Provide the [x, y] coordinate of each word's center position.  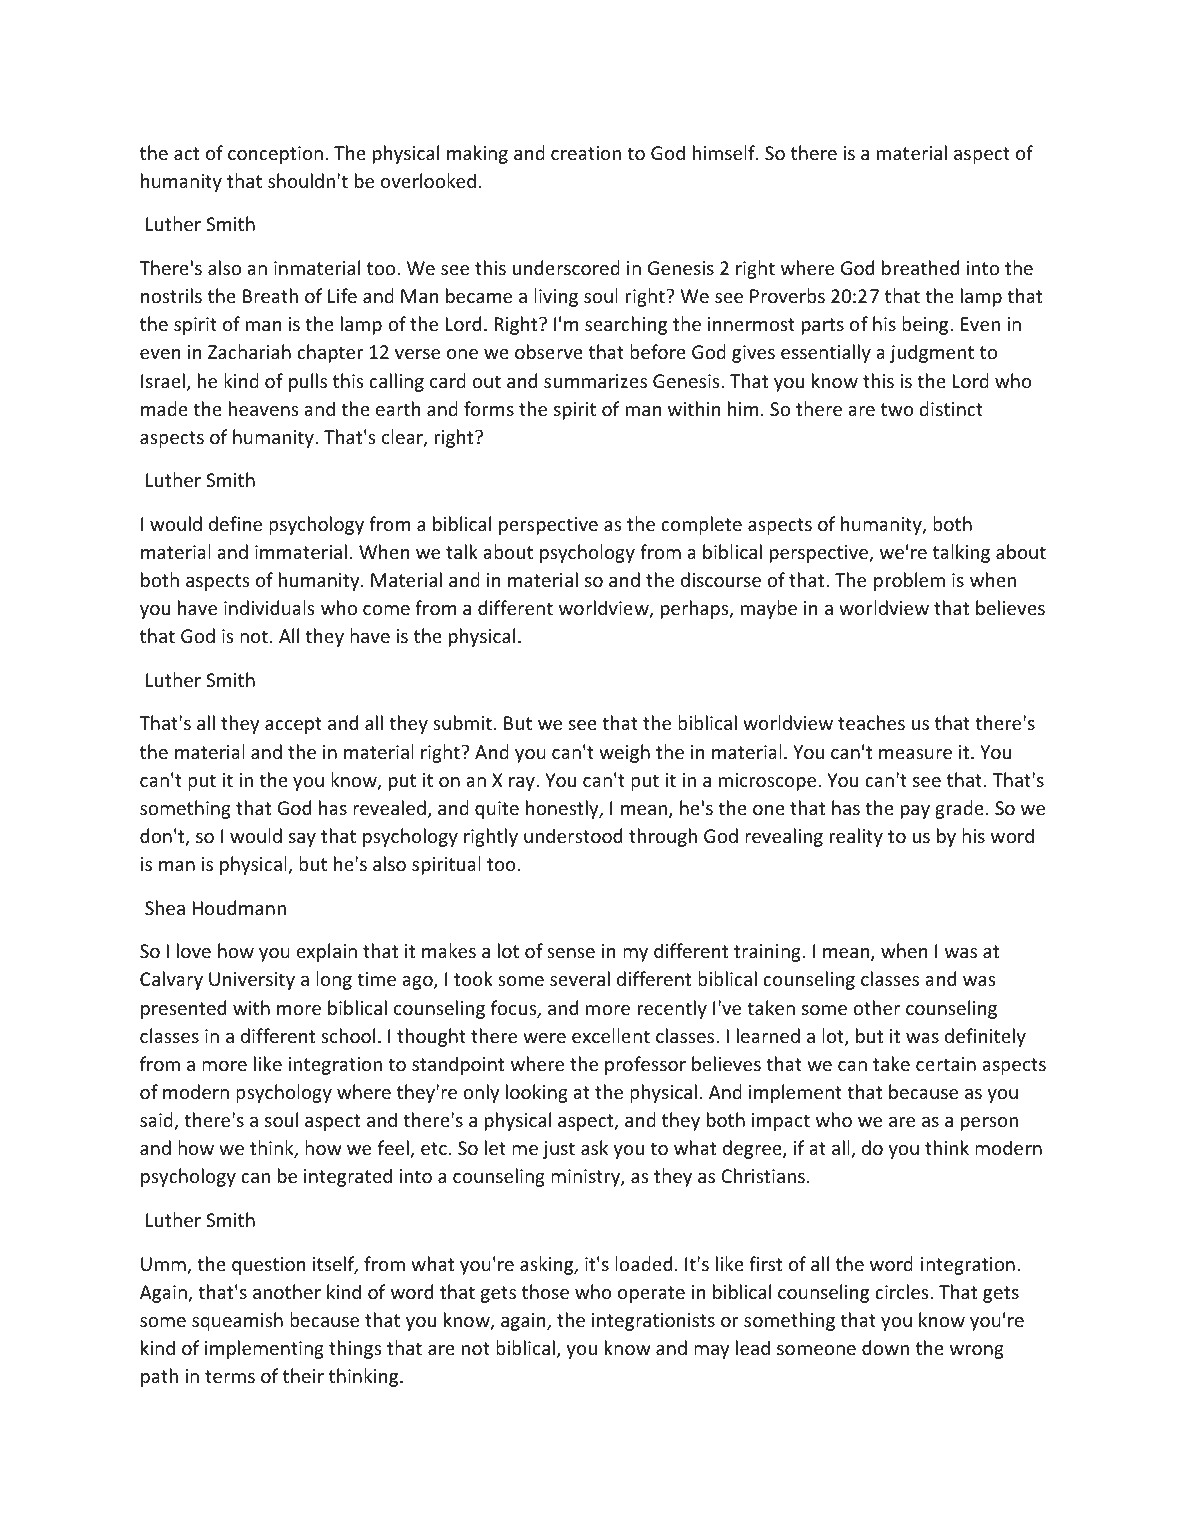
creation [586, 153]
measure [915, 754]
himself [725, 152]
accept [293, 725]
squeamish [237, 1321]
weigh [624, 753]
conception [275, 155]
